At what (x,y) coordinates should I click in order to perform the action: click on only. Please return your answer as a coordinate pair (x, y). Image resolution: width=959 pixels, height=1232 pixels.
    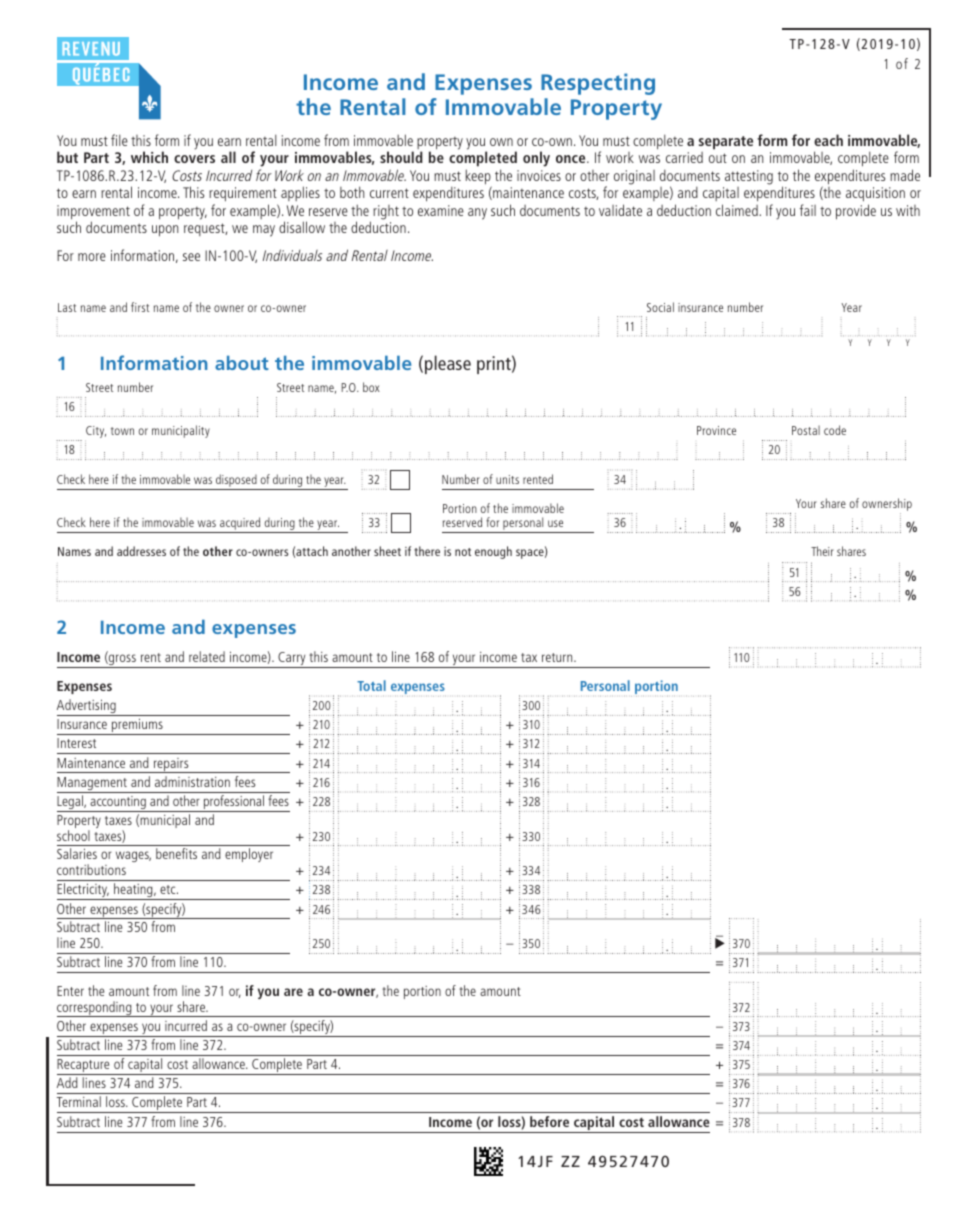
    Looking at the image, I should click on (536, 159).
